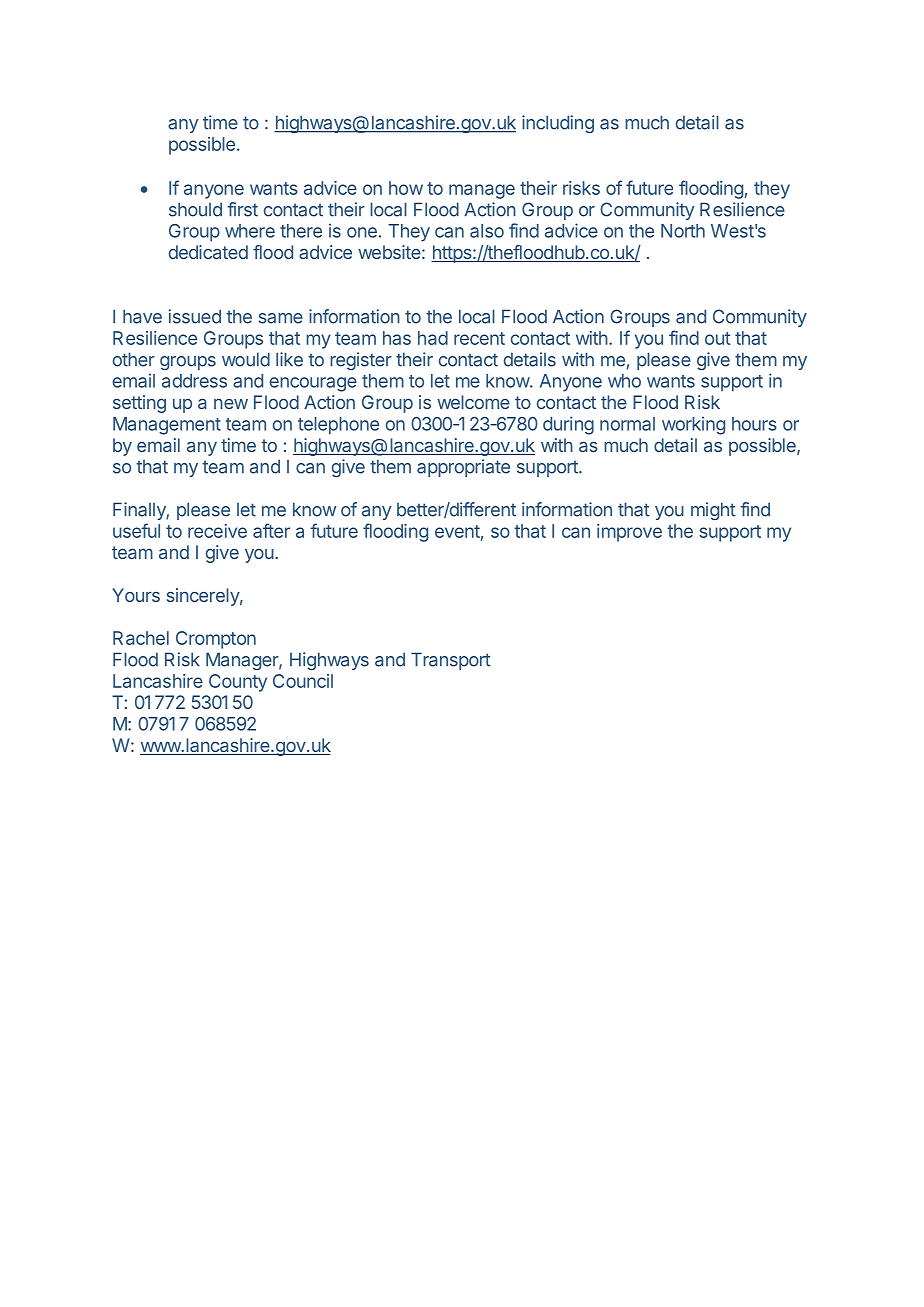  What do you see at coordinates (473, 402) in the screenshot?
I see `welcome` at bounding box center [473, 402].
